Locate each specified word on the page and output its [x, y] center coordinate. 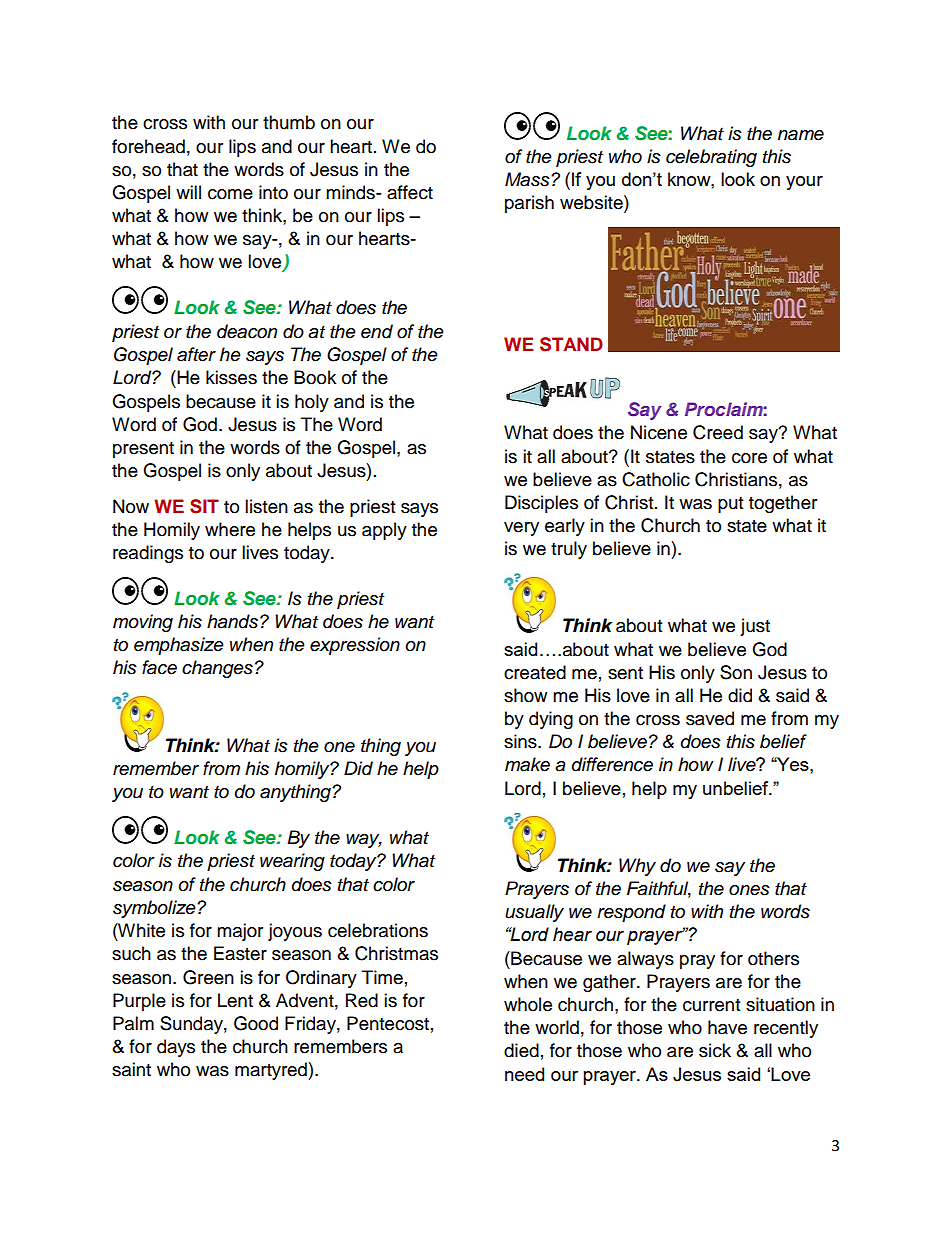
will [188, 192]
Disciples [541, 504]
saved [710, 718]
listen [266, 506]
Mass [528, 179]
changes [217, 669]
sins [521, 741]
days [176, 1048]
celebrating [711, 158]
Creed [718, 432]
